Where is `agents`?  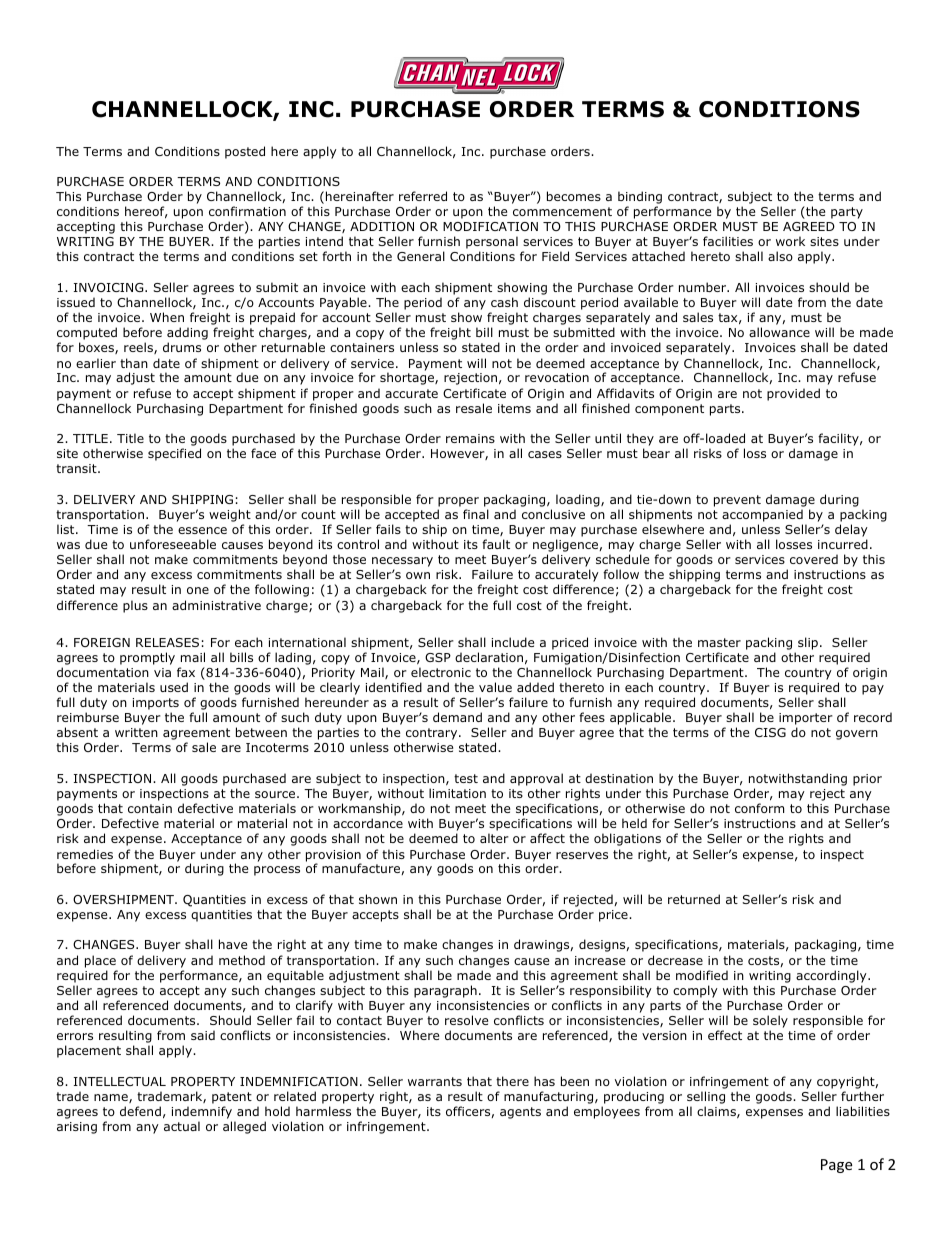 agents is located at coordinates (520, 1113).
